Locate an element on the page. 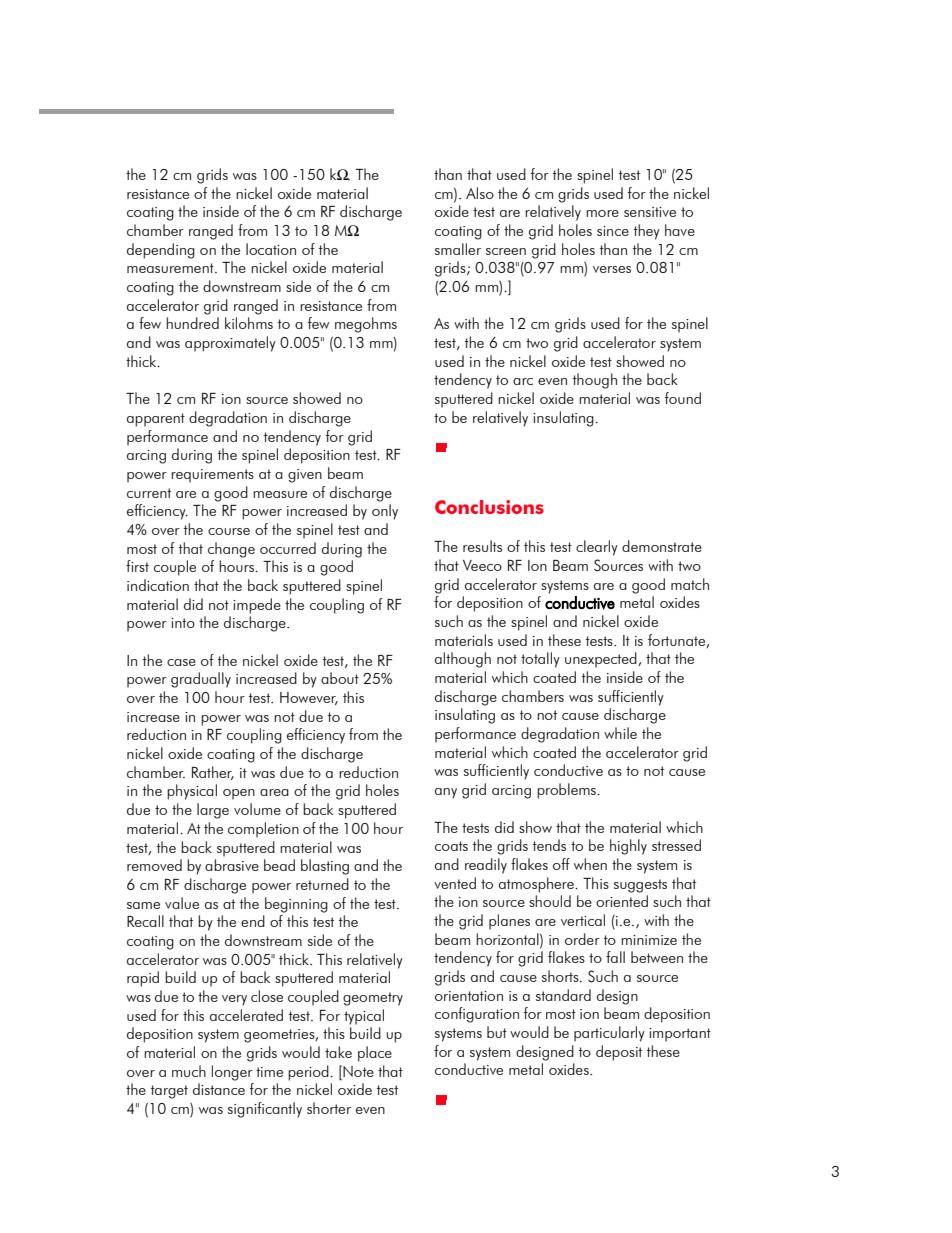 Image resolution: width=952 pixels, height=1233 pixels. course is located at coordinates (229, 531).
